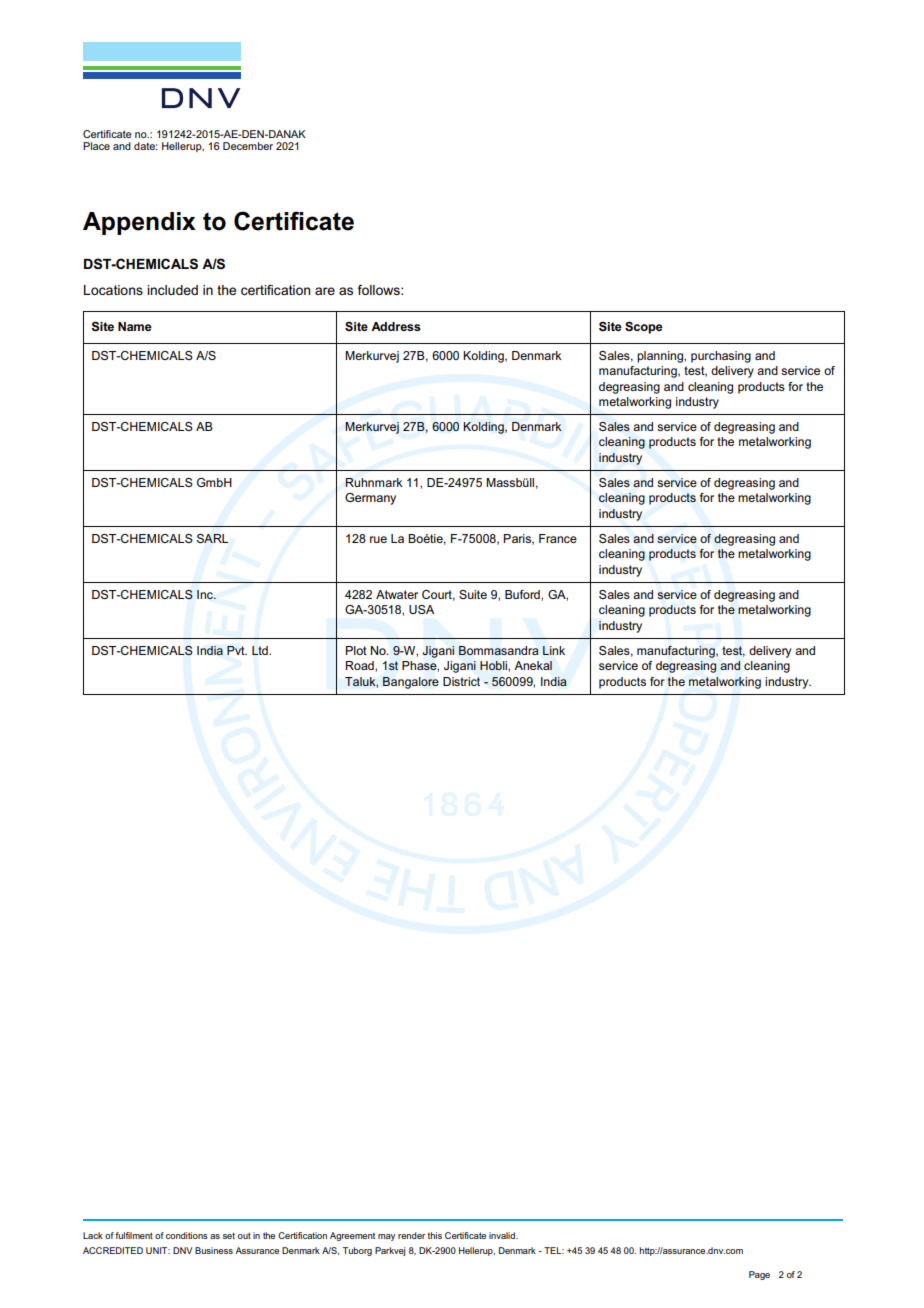 This screenshot has height=1308, width=924. I want to click on Scope, so click(644, 327).
